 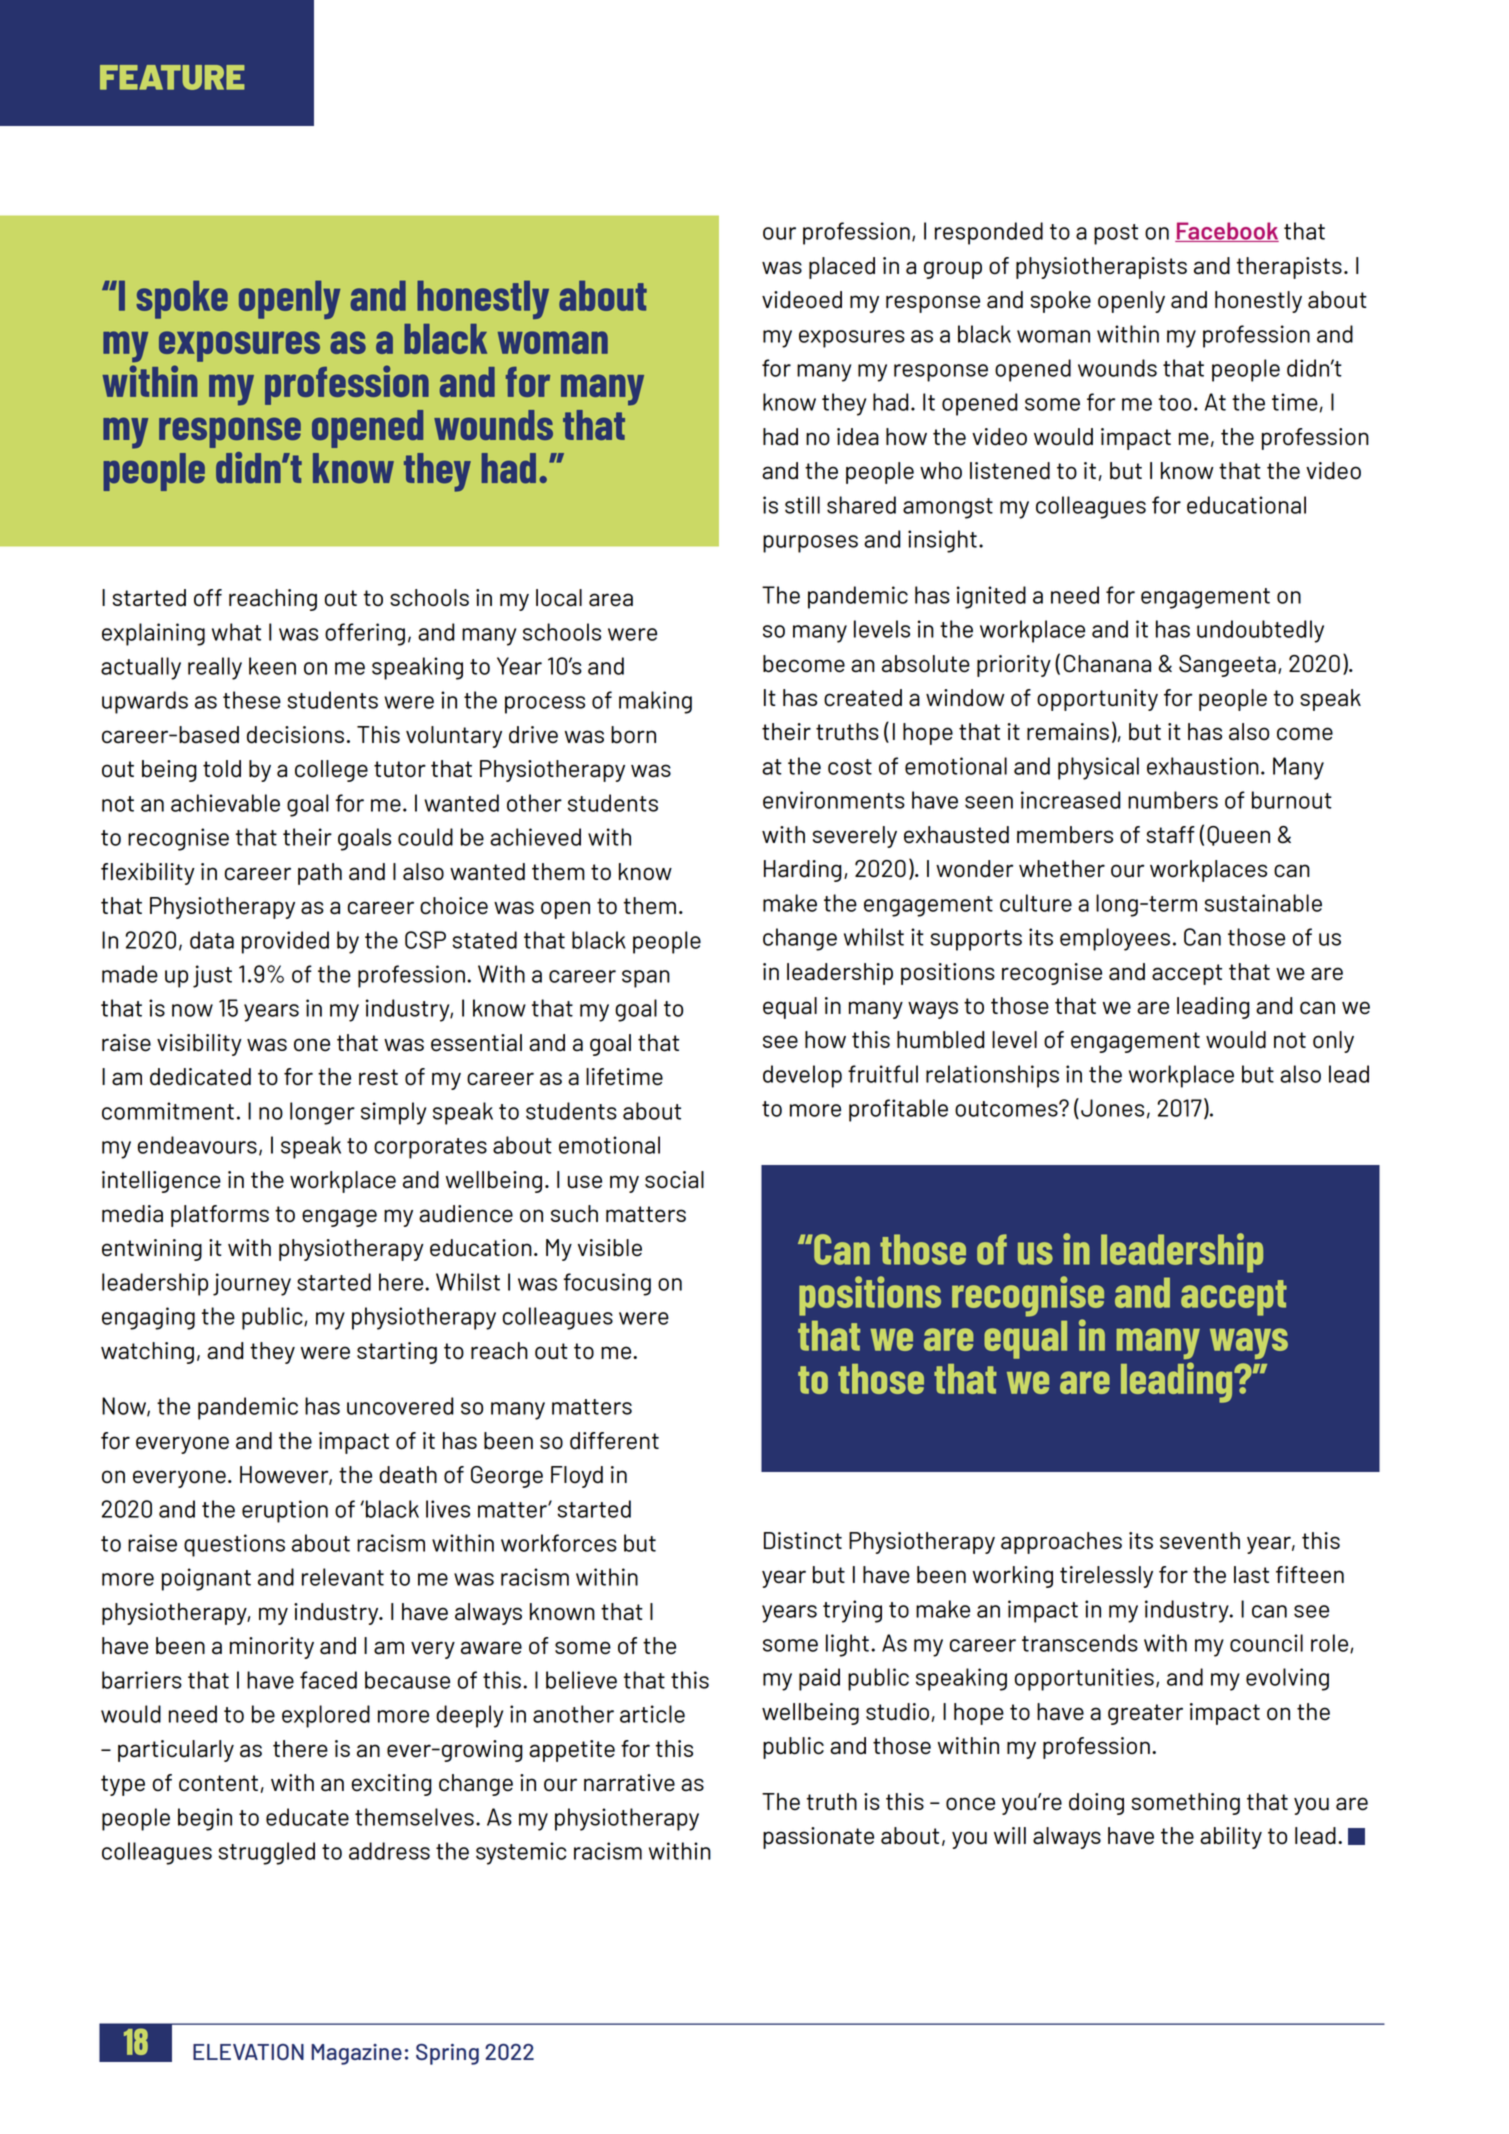 What do you see at coordinates (248, 2052) in the screenshot?
I see `ELEVATION` at bounding box center [248, 2052].
